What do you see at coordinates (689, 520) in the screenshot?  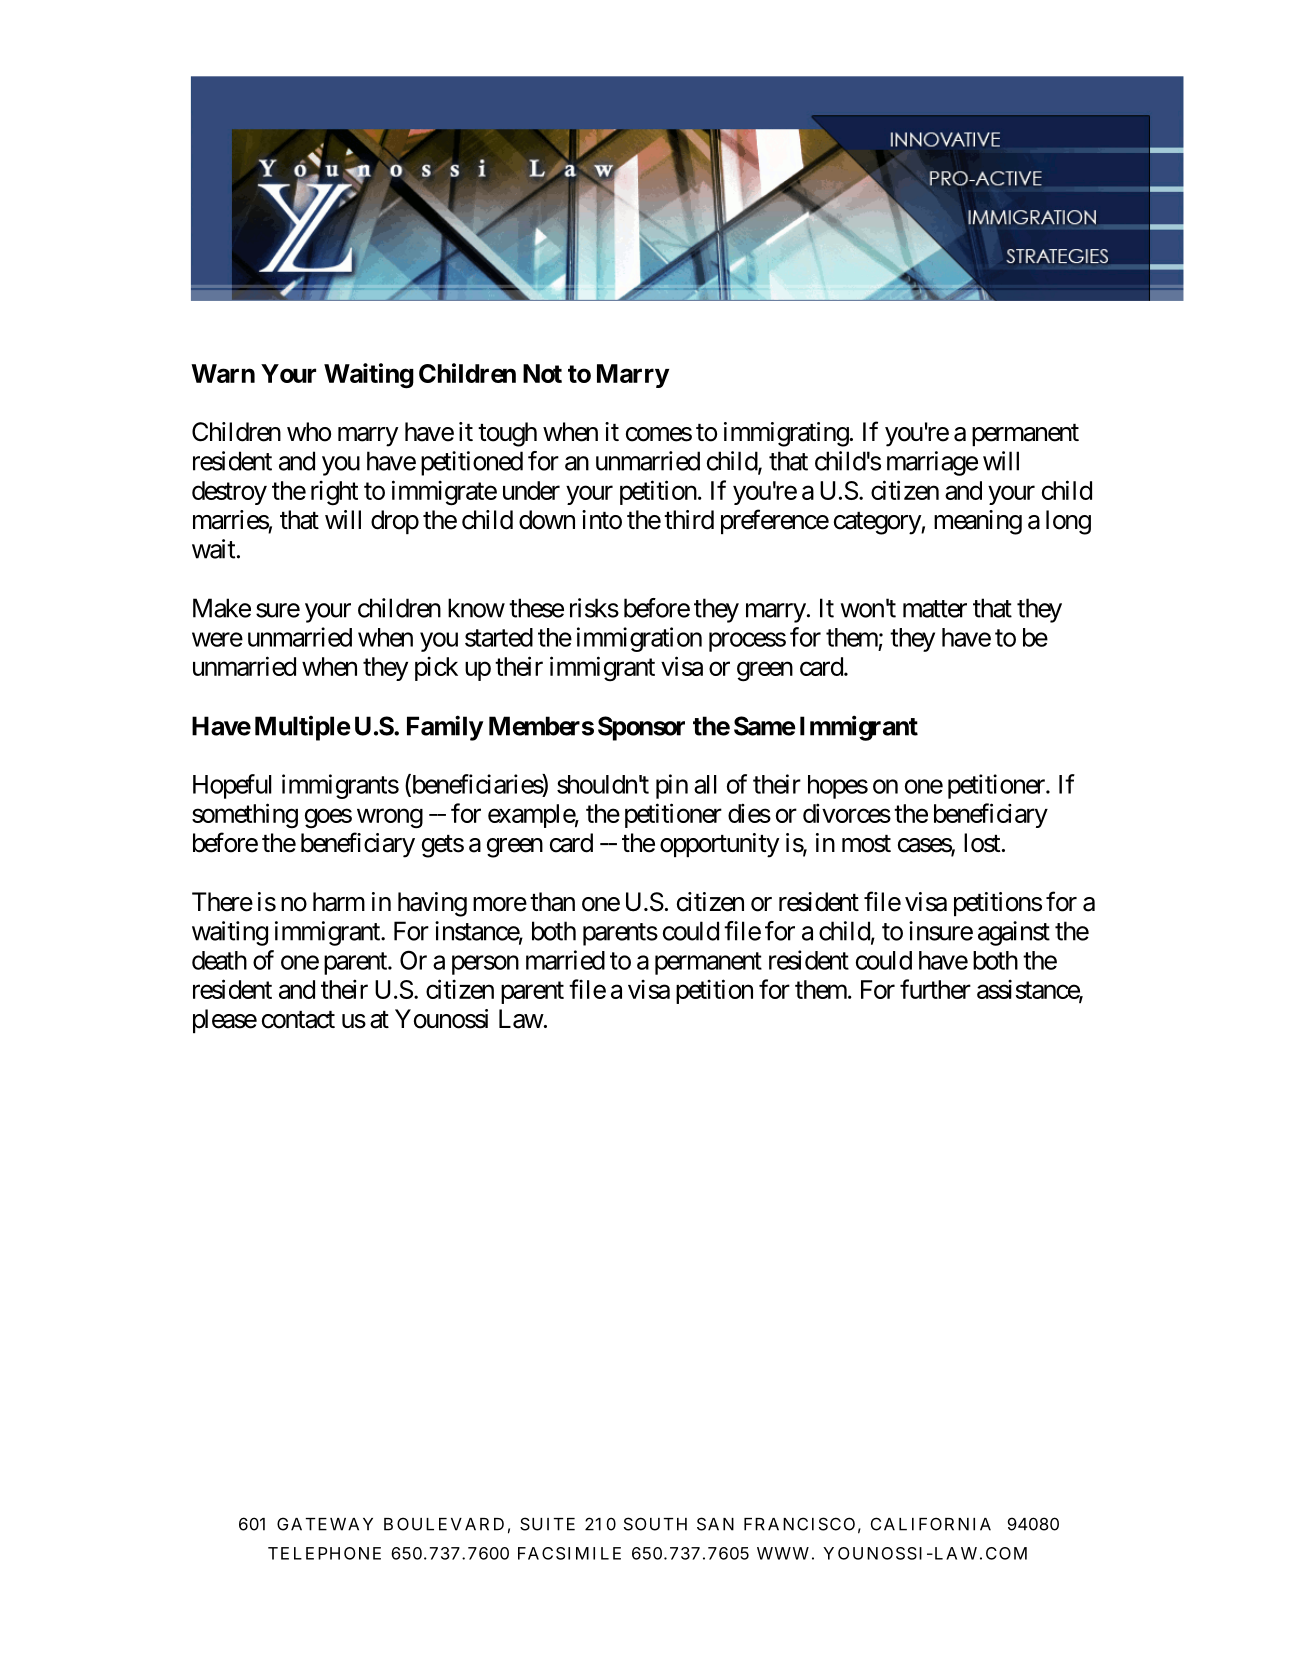 I see `third` at bounding box center [689, 520].
